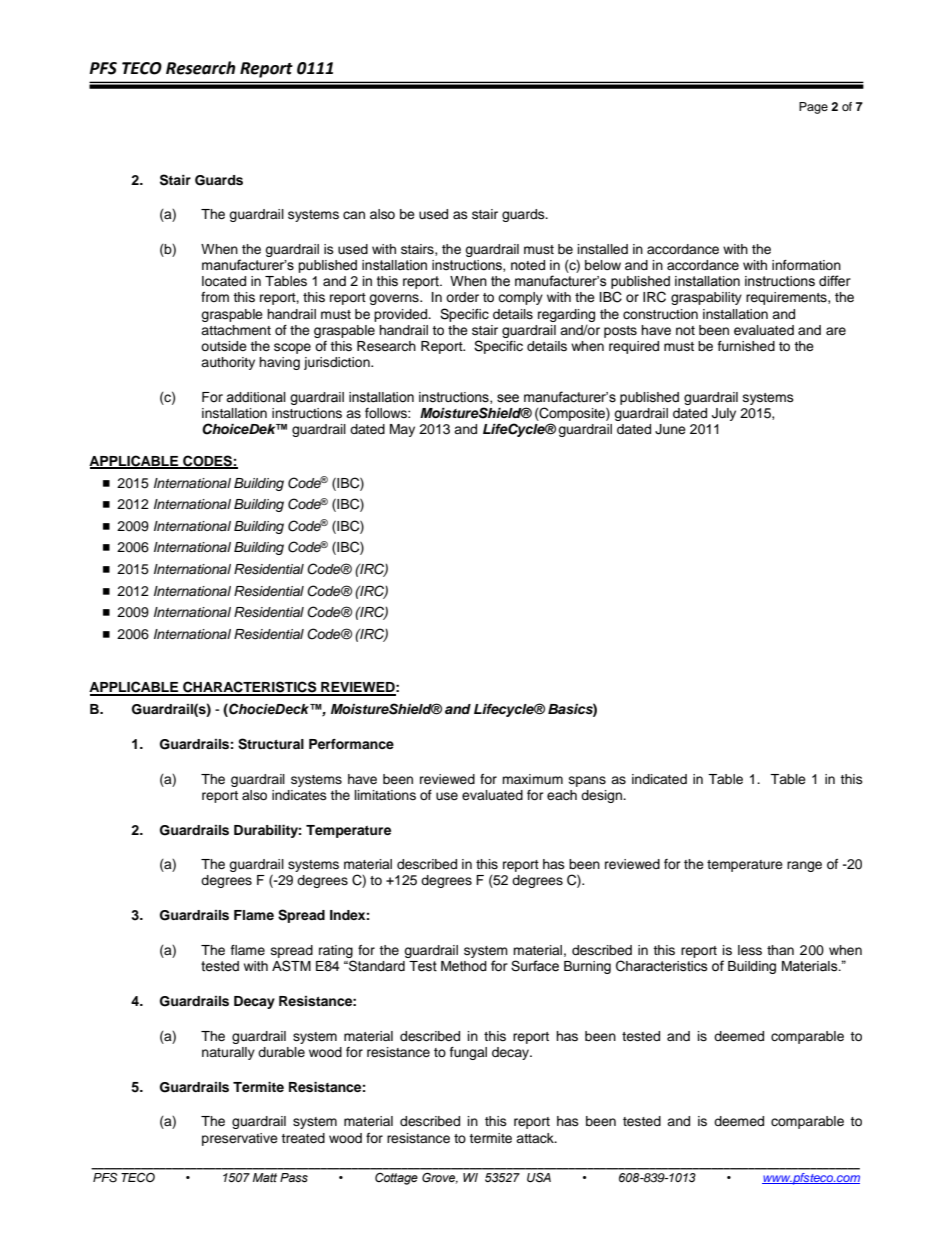  Describe the element at coordinates (813, 108) in the screenshot. I see `Page` at that location.
